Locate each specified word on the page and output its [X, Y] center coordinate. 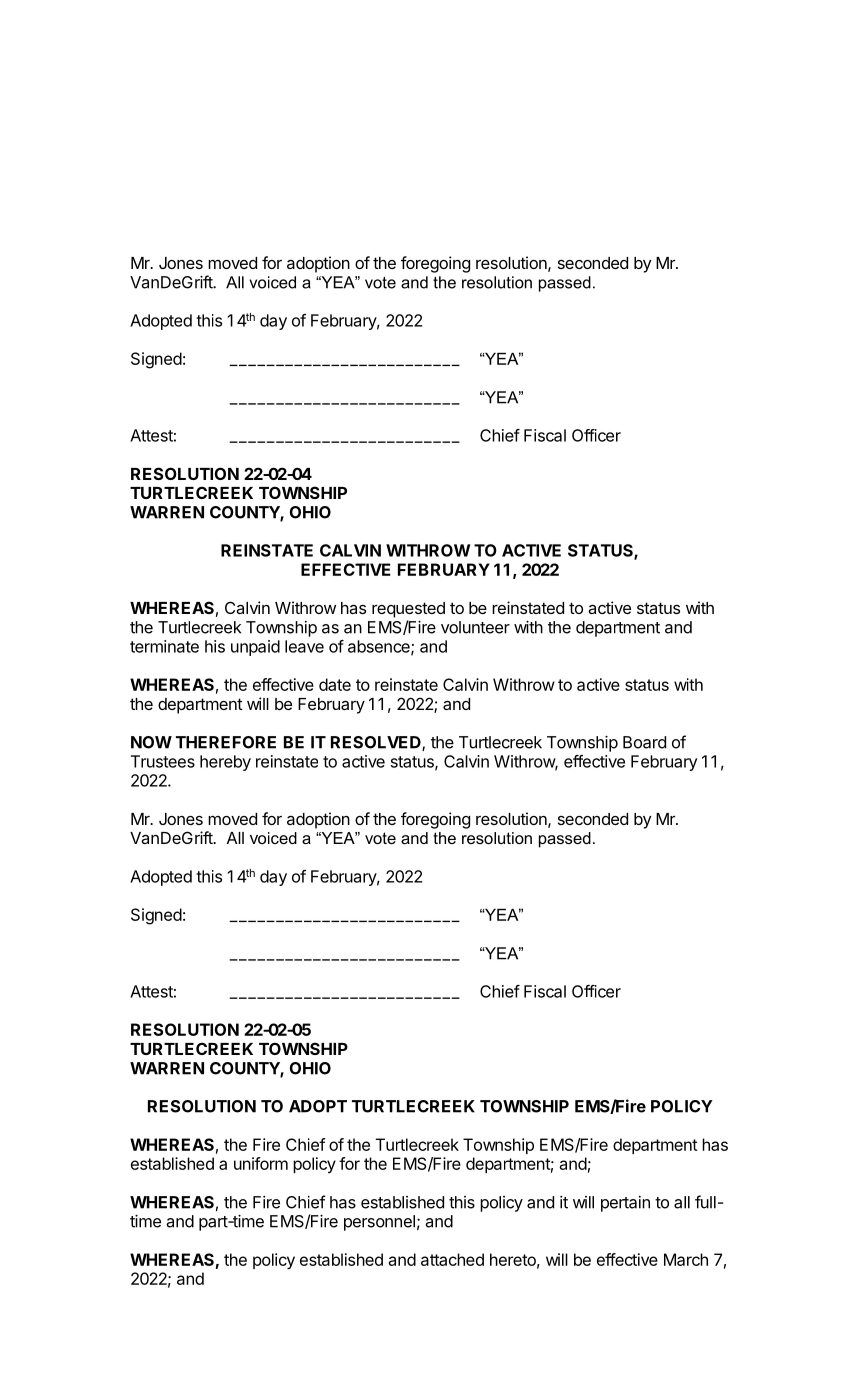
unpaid [255, 648]
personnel [379, 1223]
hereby [225, 763]
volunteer [475, 627]
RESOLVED [377, 743]
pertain [625, 1204]
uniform [261, 1163]
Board [644, 742]
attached [452, 1259]
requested [408, 610]
